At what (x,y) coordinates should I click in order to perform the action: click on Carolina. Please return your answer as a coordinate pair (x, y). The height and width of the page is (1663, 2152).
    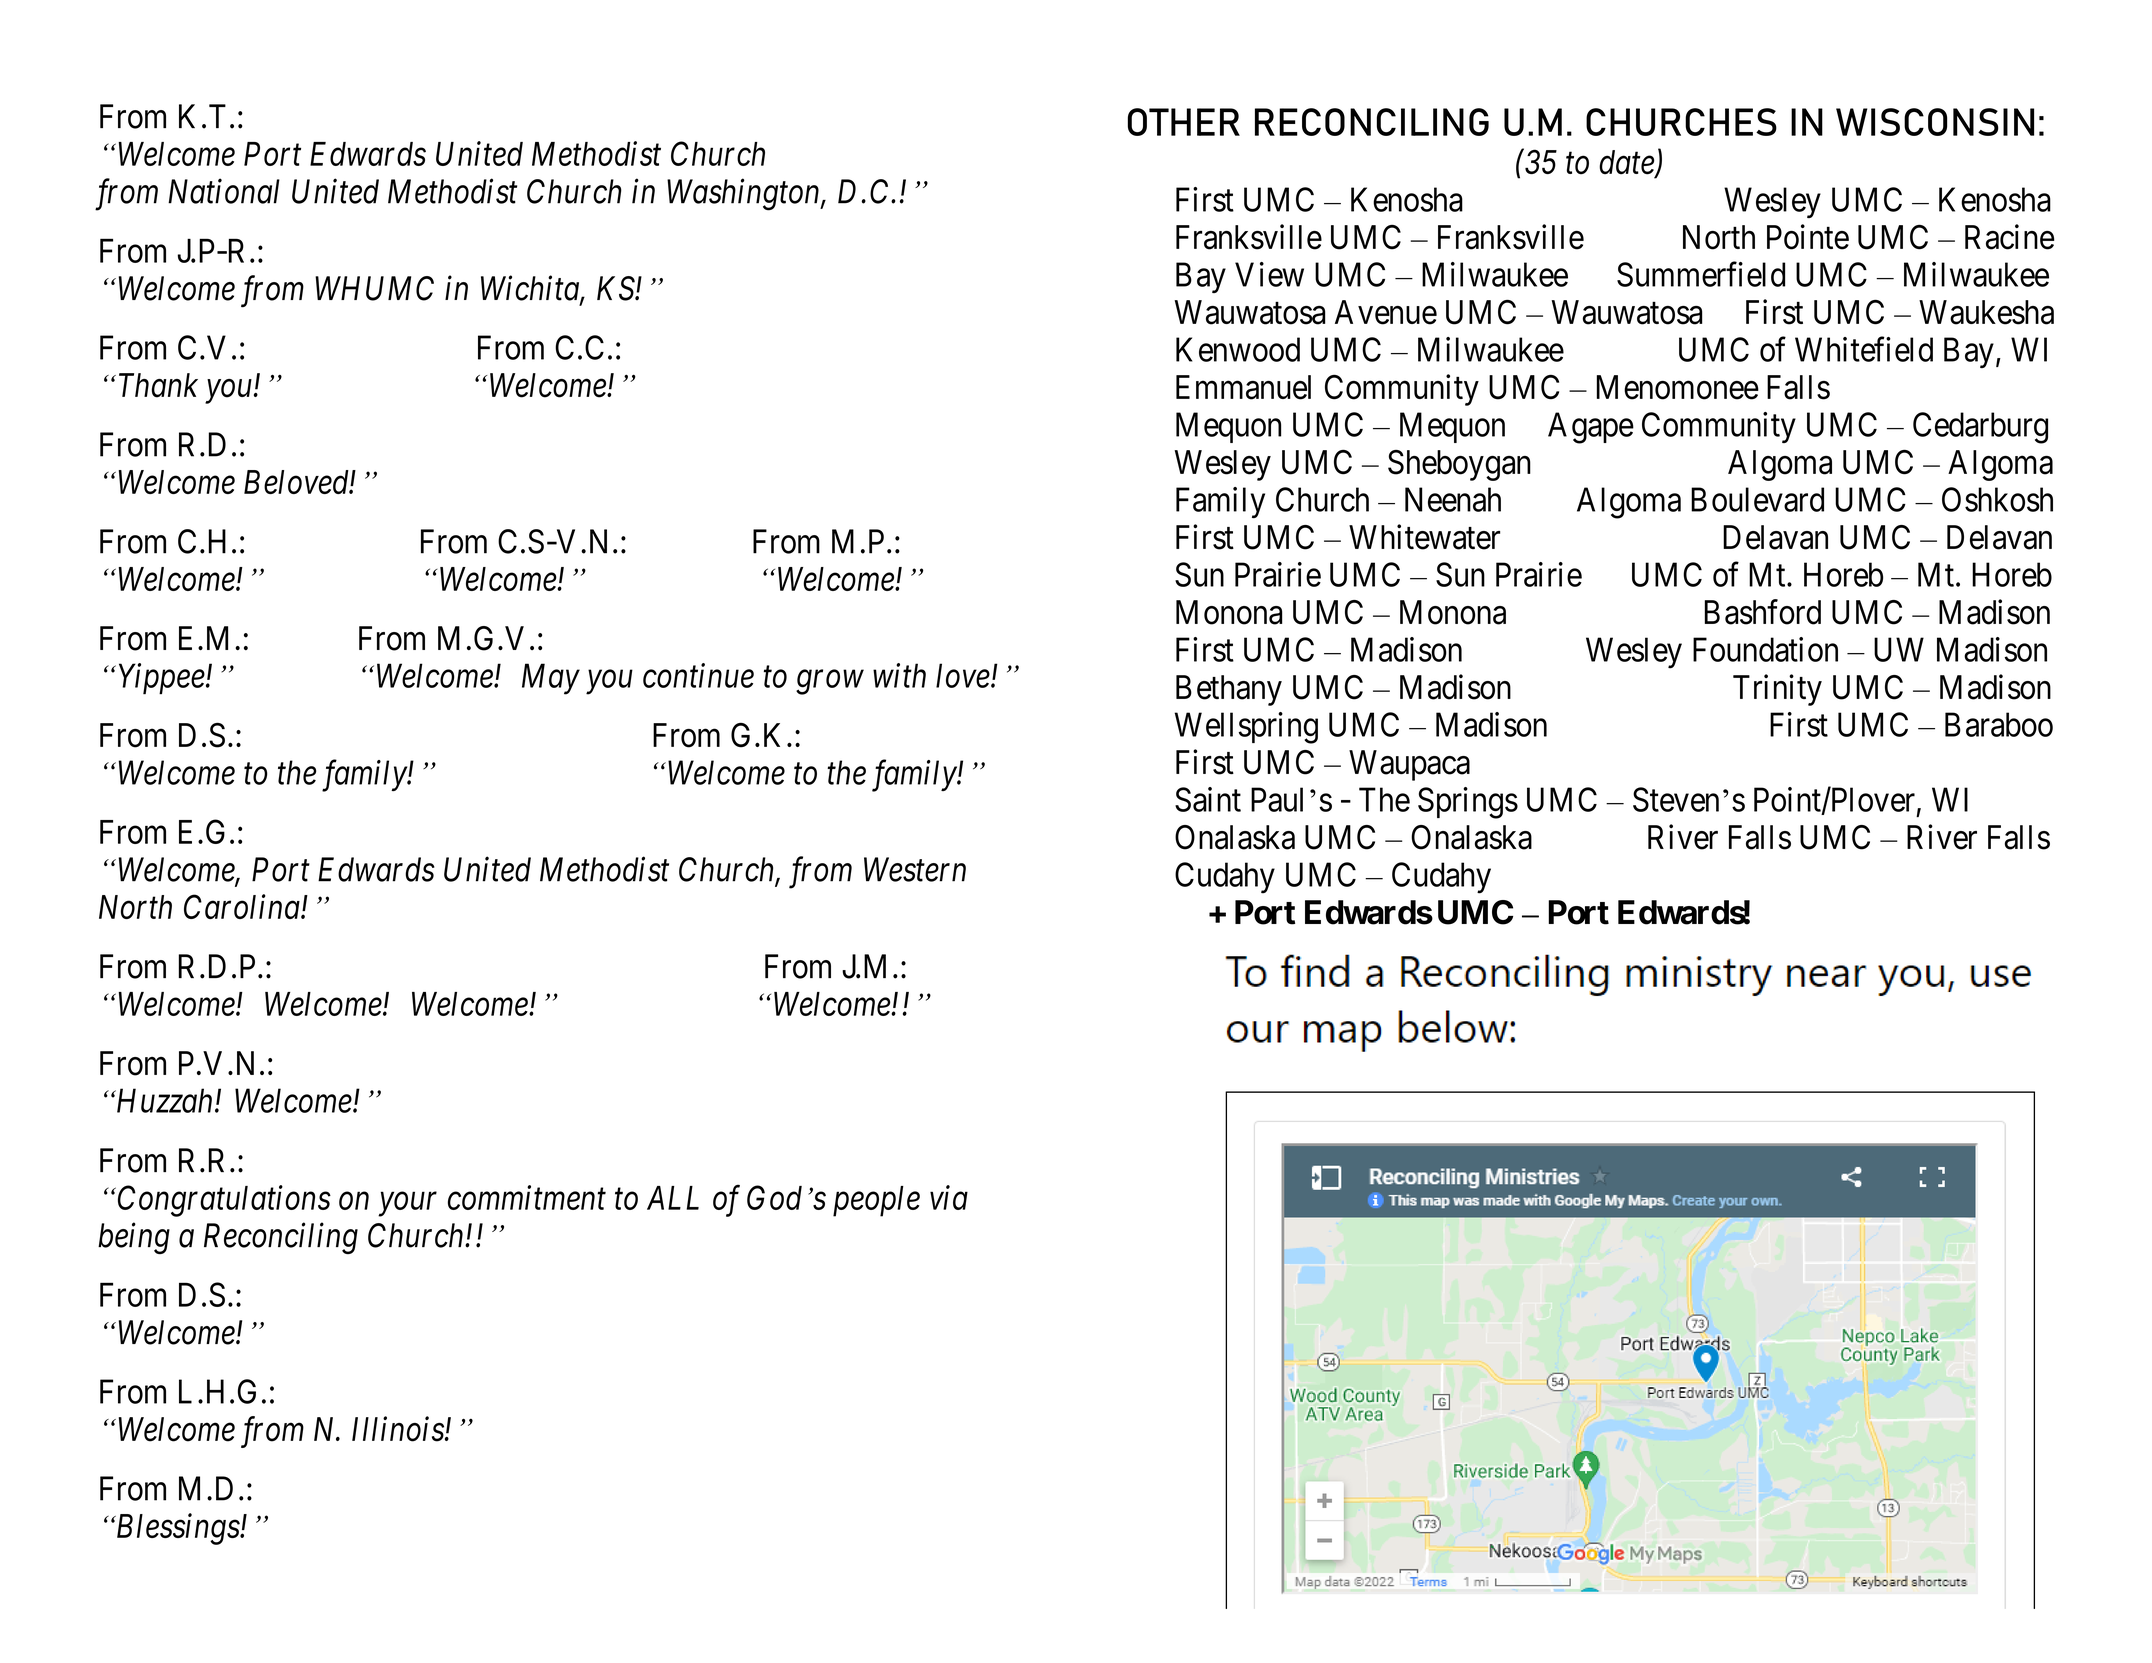
    Looking at the image, I should click on (243, 906).
